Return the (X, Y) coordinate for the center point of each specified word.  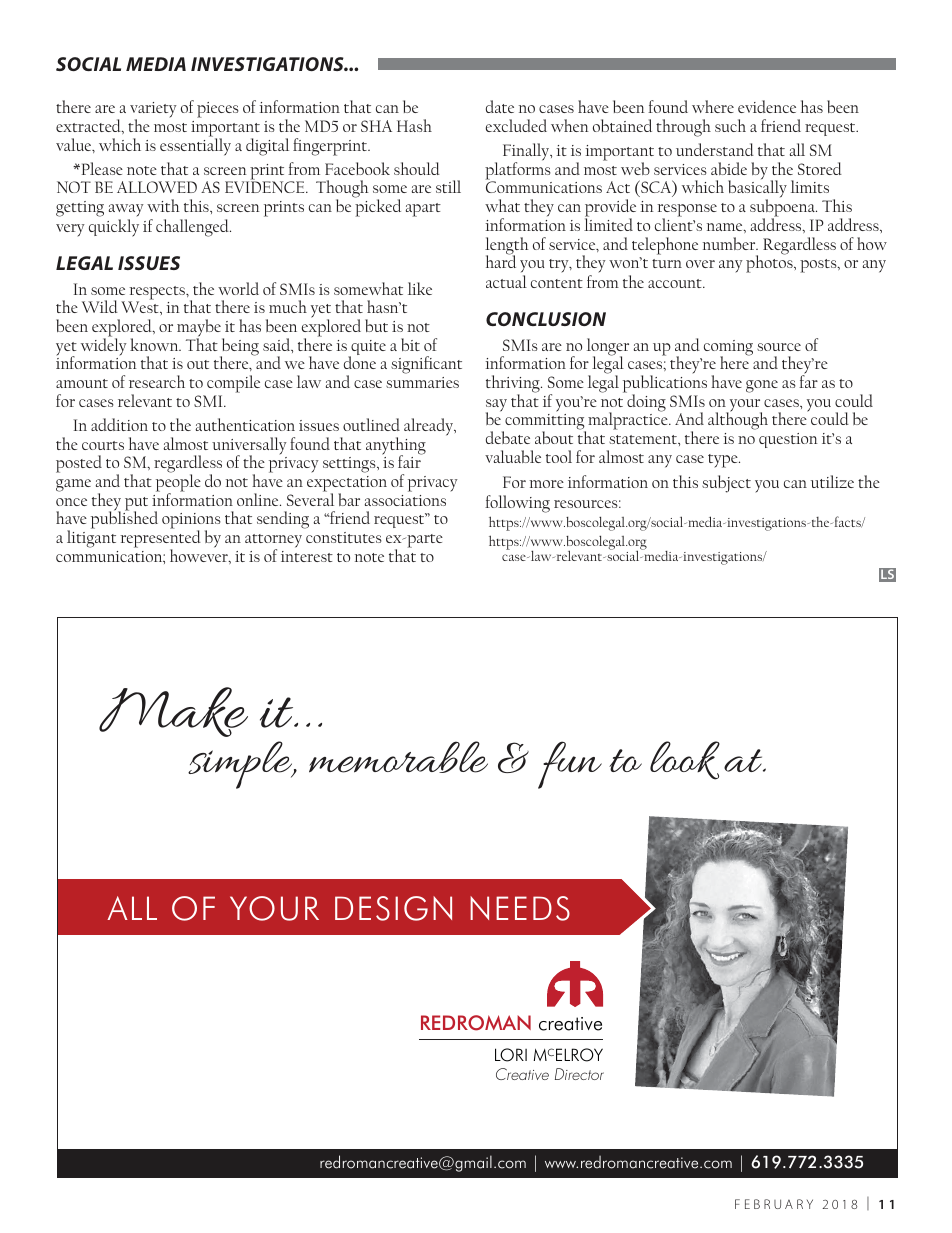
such (730, 125)
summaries (422, 382)
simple (241, 765)
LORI (511, 1055)
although (738, 420)
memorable (398, 757)
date (500, 106)
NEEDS (520, 908)
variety (153, 111)
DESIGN (393, 908)
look (685, 760)
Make (173, 712)
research (157, 381)
